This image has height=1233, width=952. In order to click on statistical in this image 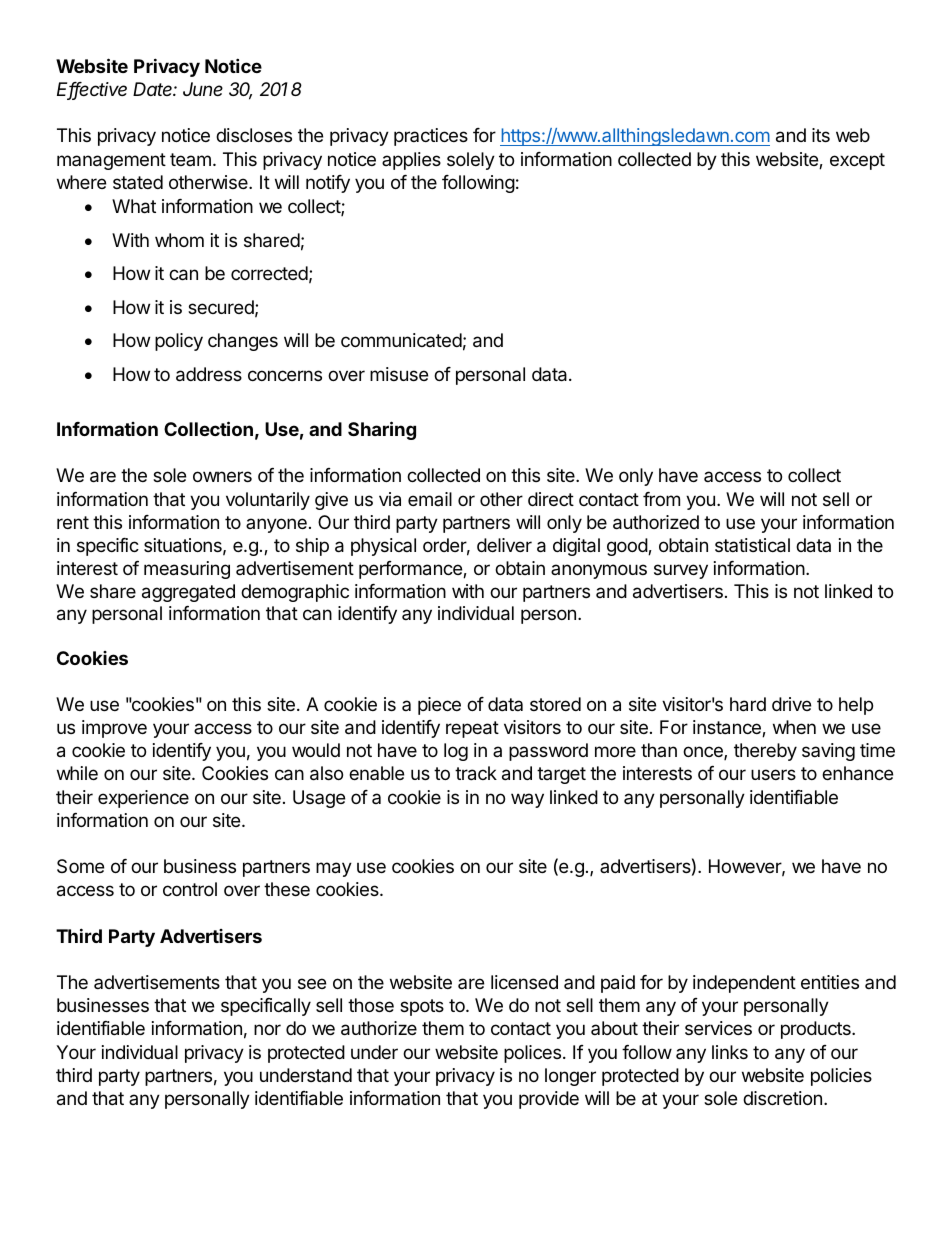, I will do `click(752, 545)`.
